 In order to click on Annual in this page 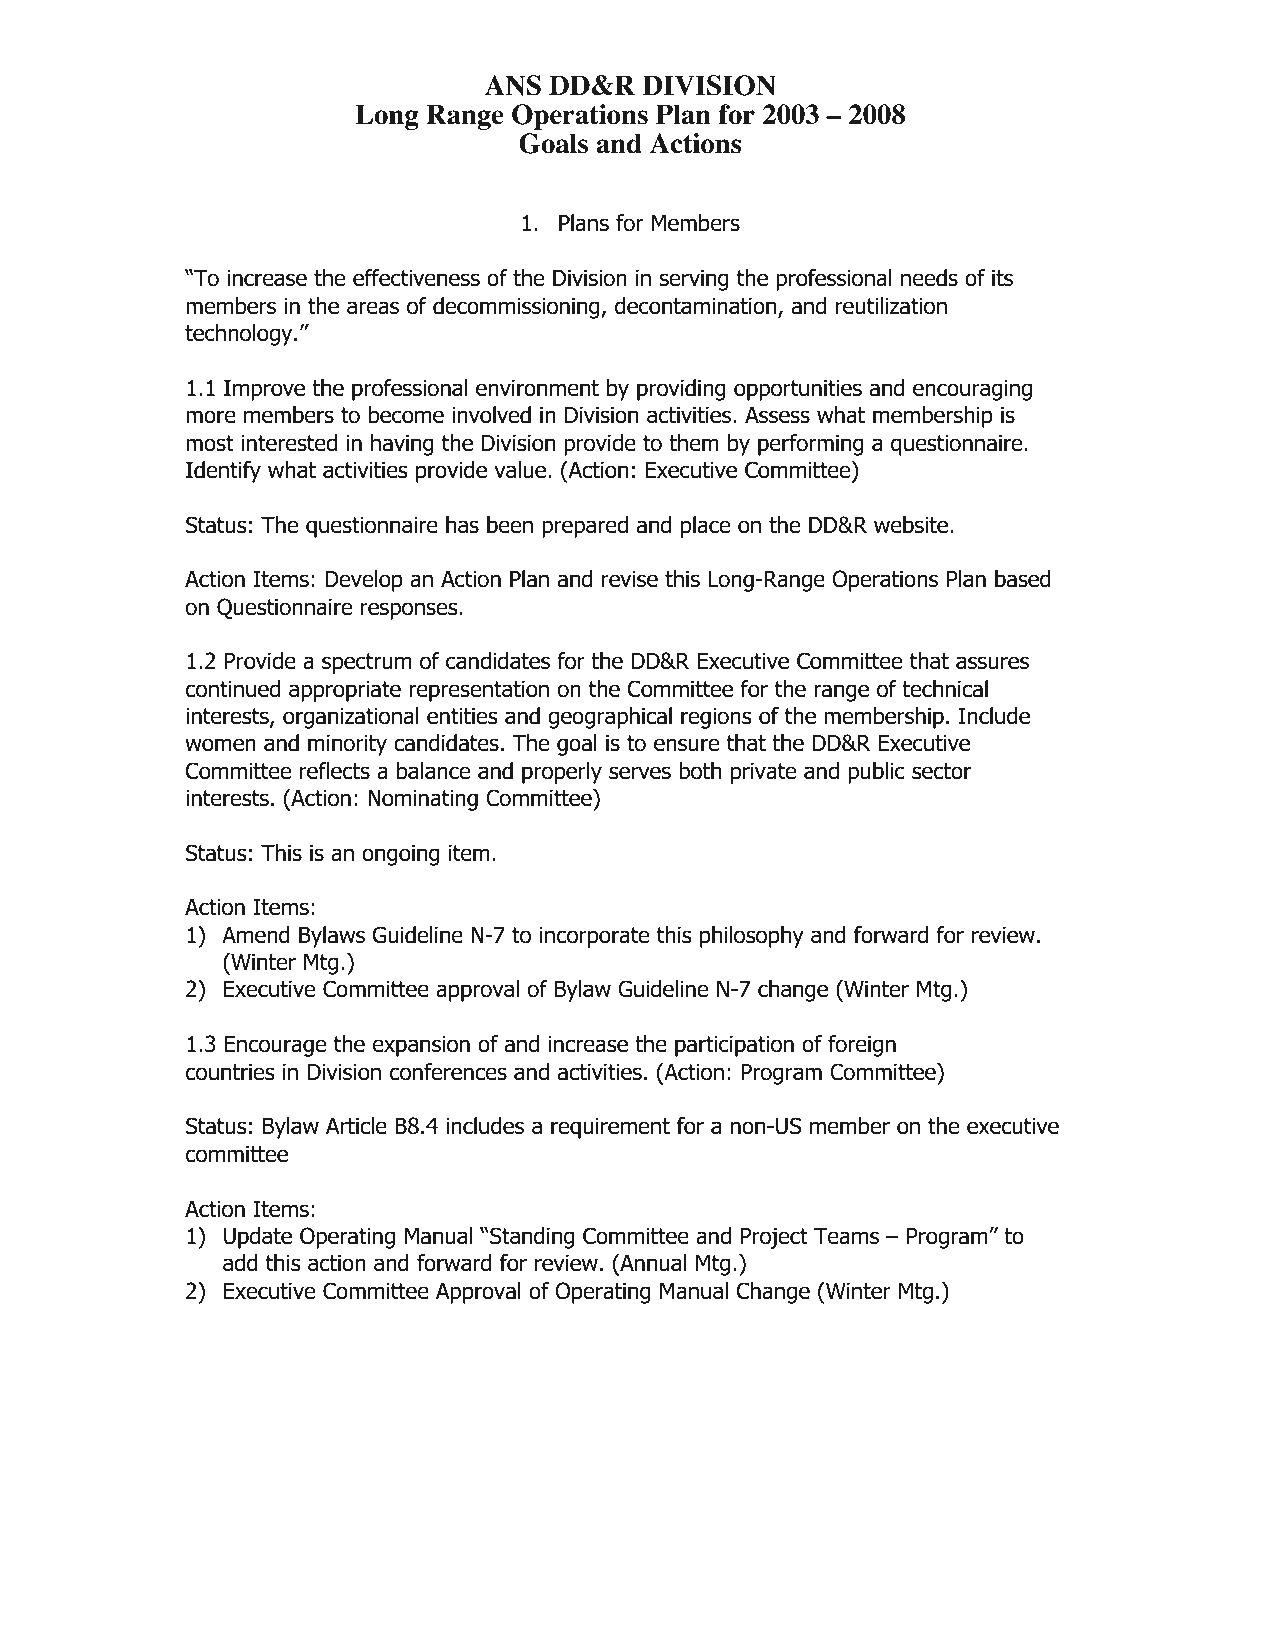, I will do `click(652, 1263)`.
